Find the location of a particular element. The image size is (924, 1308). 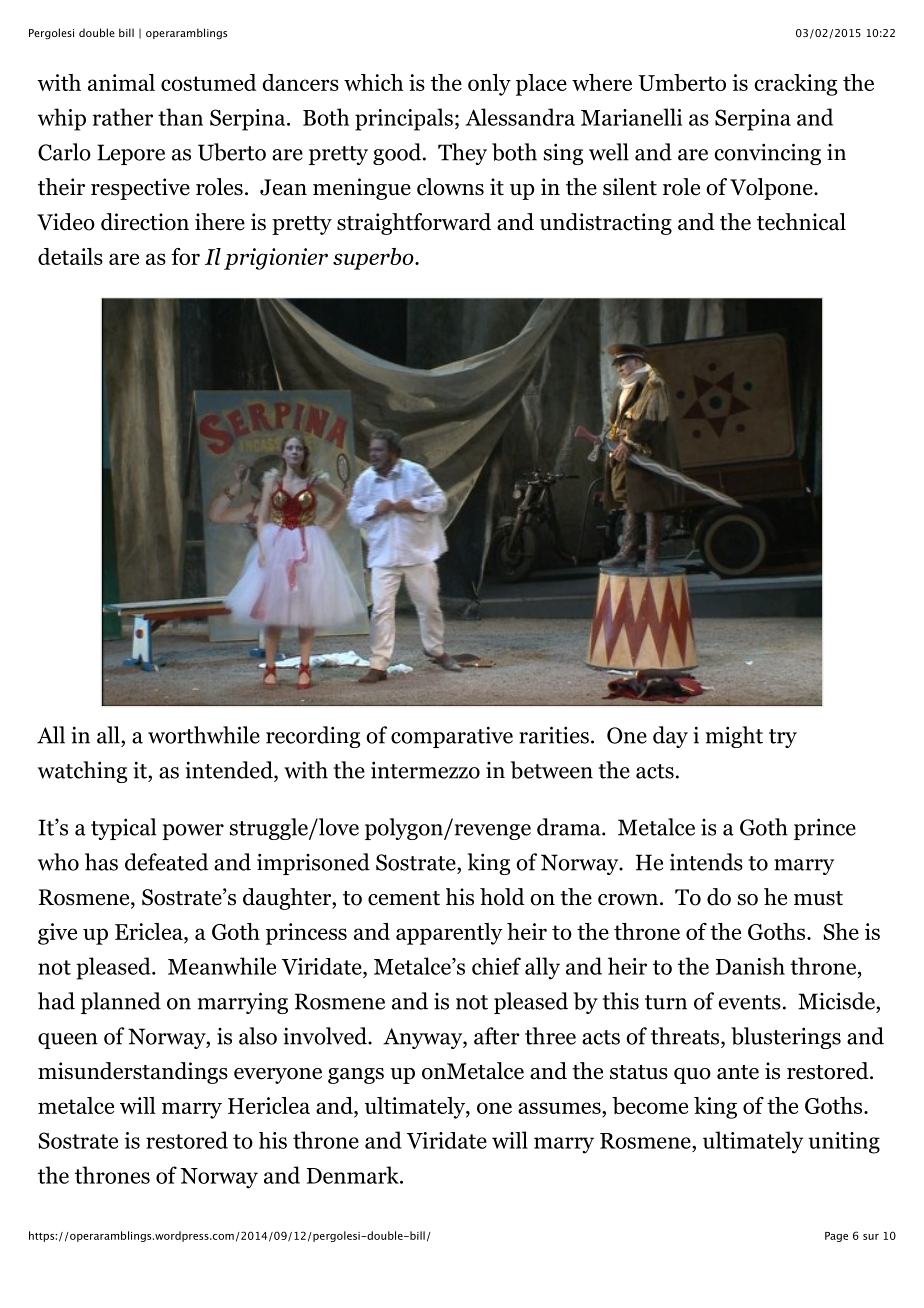

convincing is located at coordinates (768, 154).
